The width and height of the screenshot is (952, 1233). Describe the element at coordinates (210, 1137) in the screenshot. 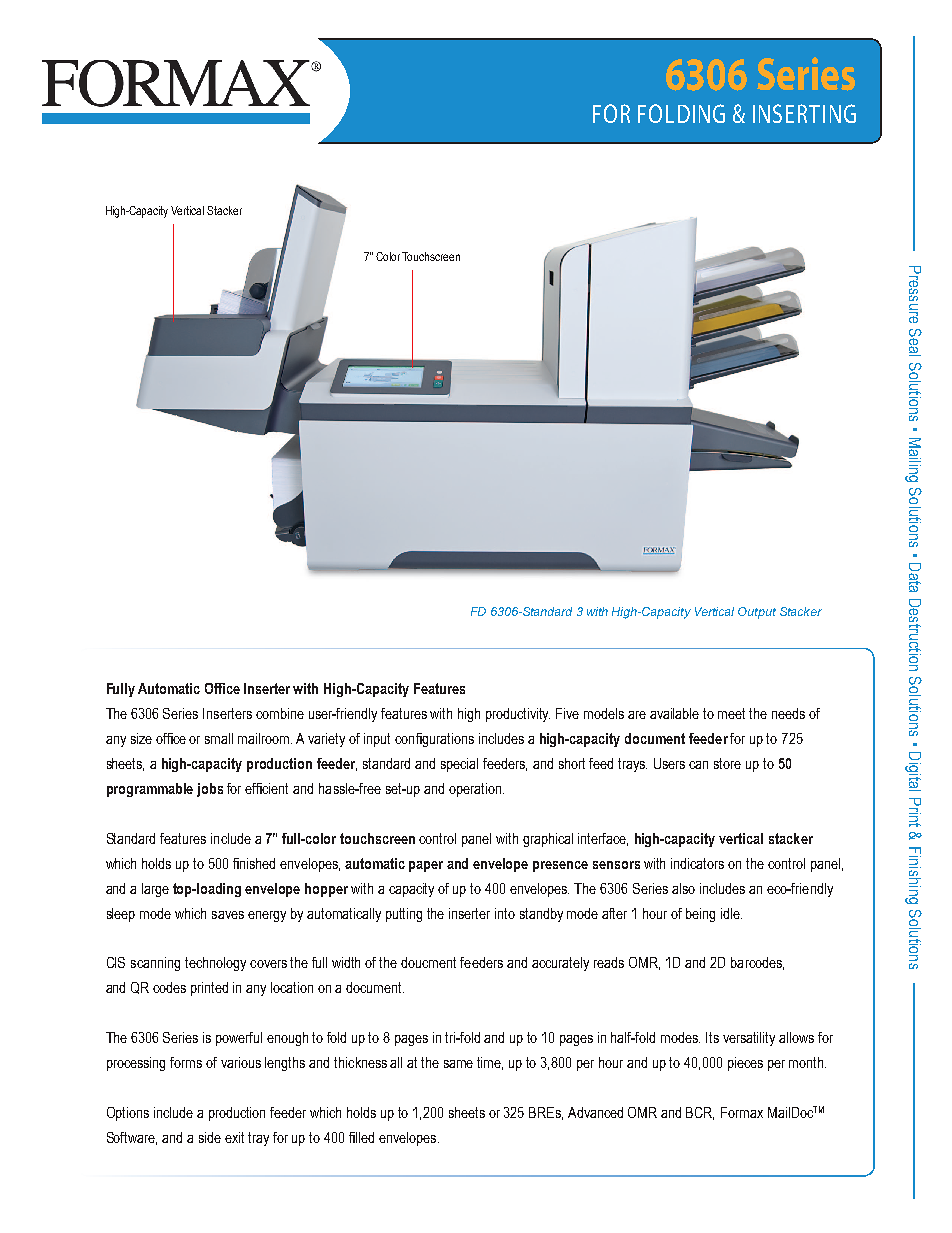

I see `side` at that location.
